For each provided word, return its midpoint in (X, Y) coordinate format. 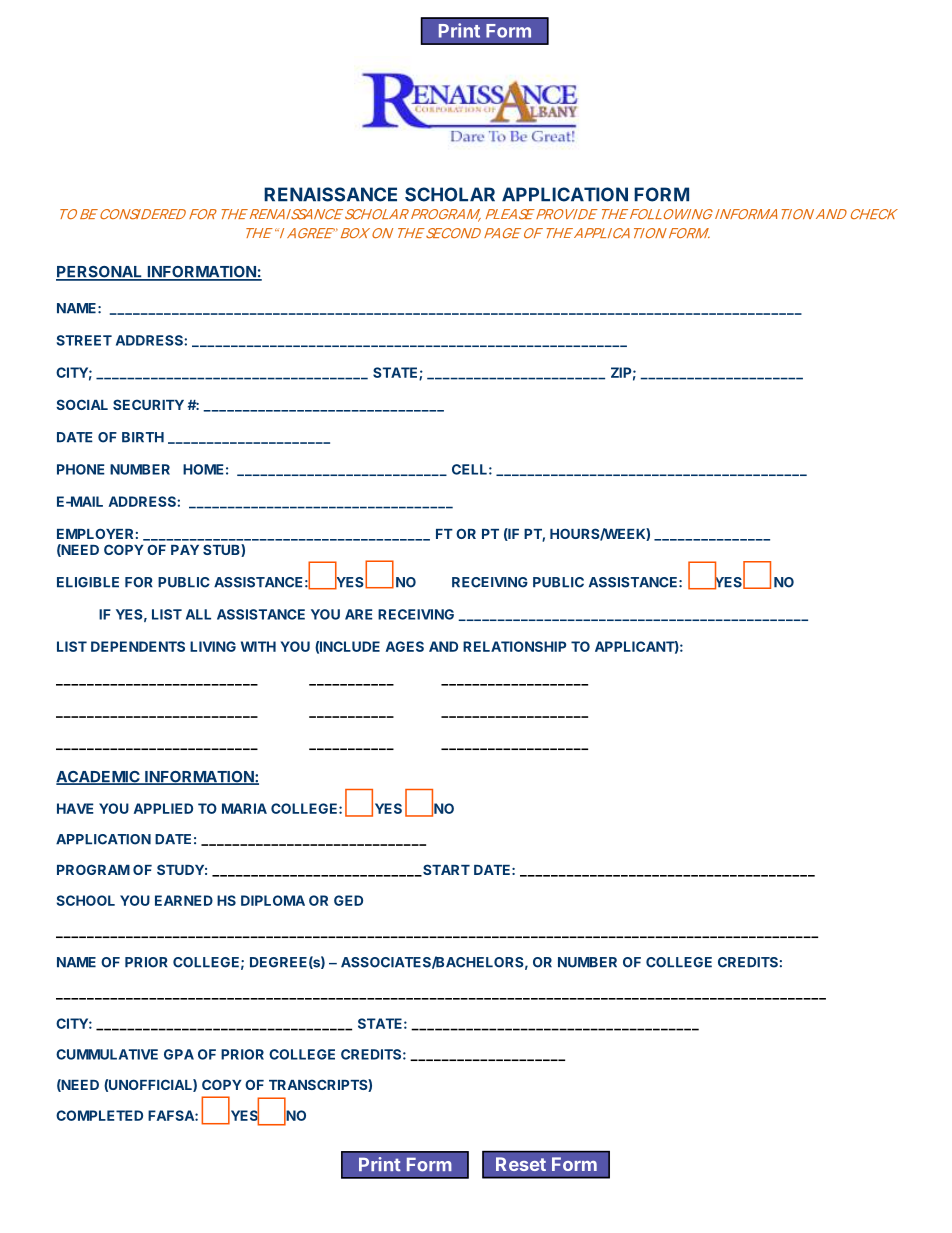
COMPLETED (99, 1115)
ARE (359, 614)
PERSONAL (100, 273)
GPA (179, 1054)
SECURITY (148, 404)
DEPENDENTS (138, 646)
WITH (258, 646)
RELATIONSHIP (514, 646)
